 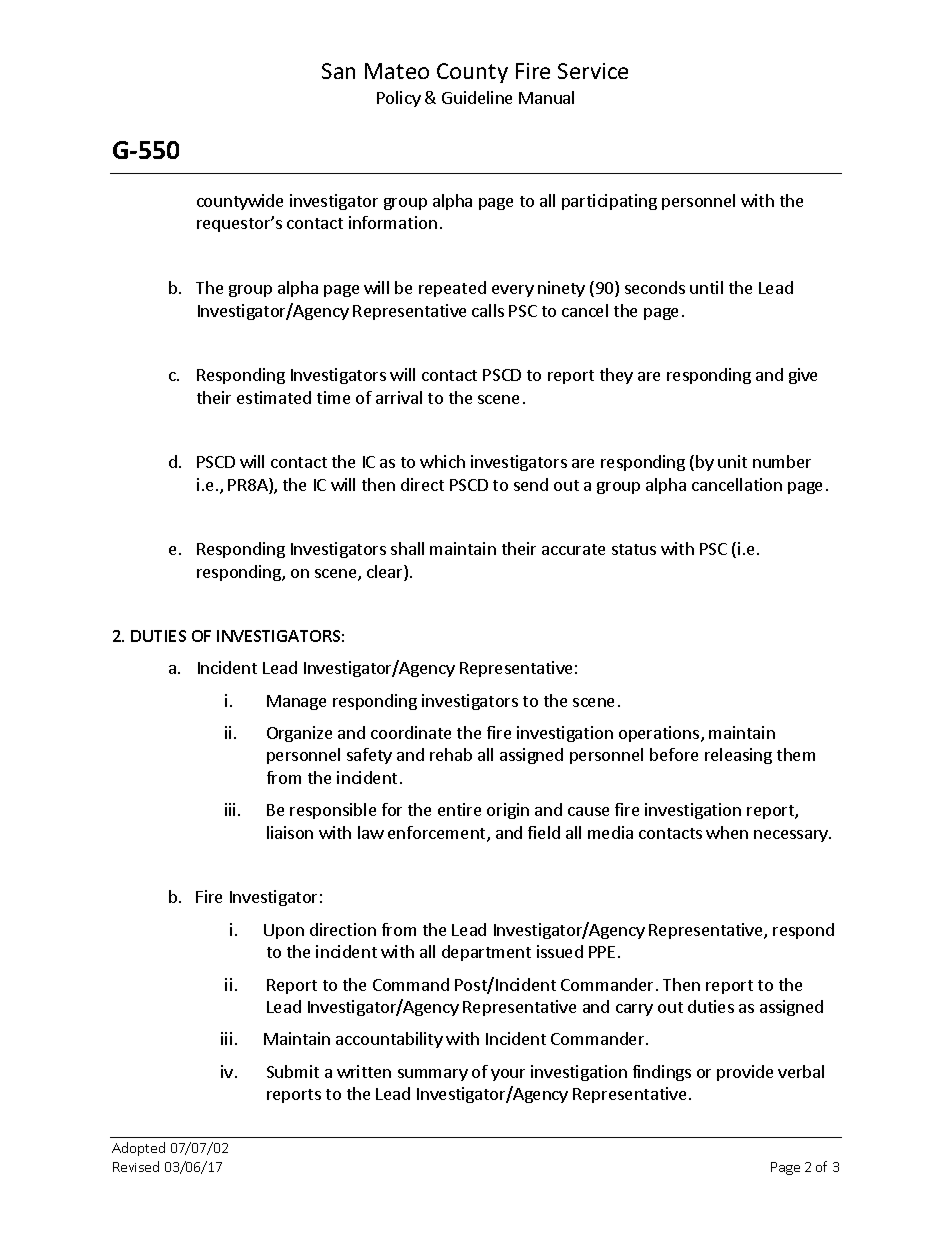 I want to click on clear, so click(x=386, y=573).
